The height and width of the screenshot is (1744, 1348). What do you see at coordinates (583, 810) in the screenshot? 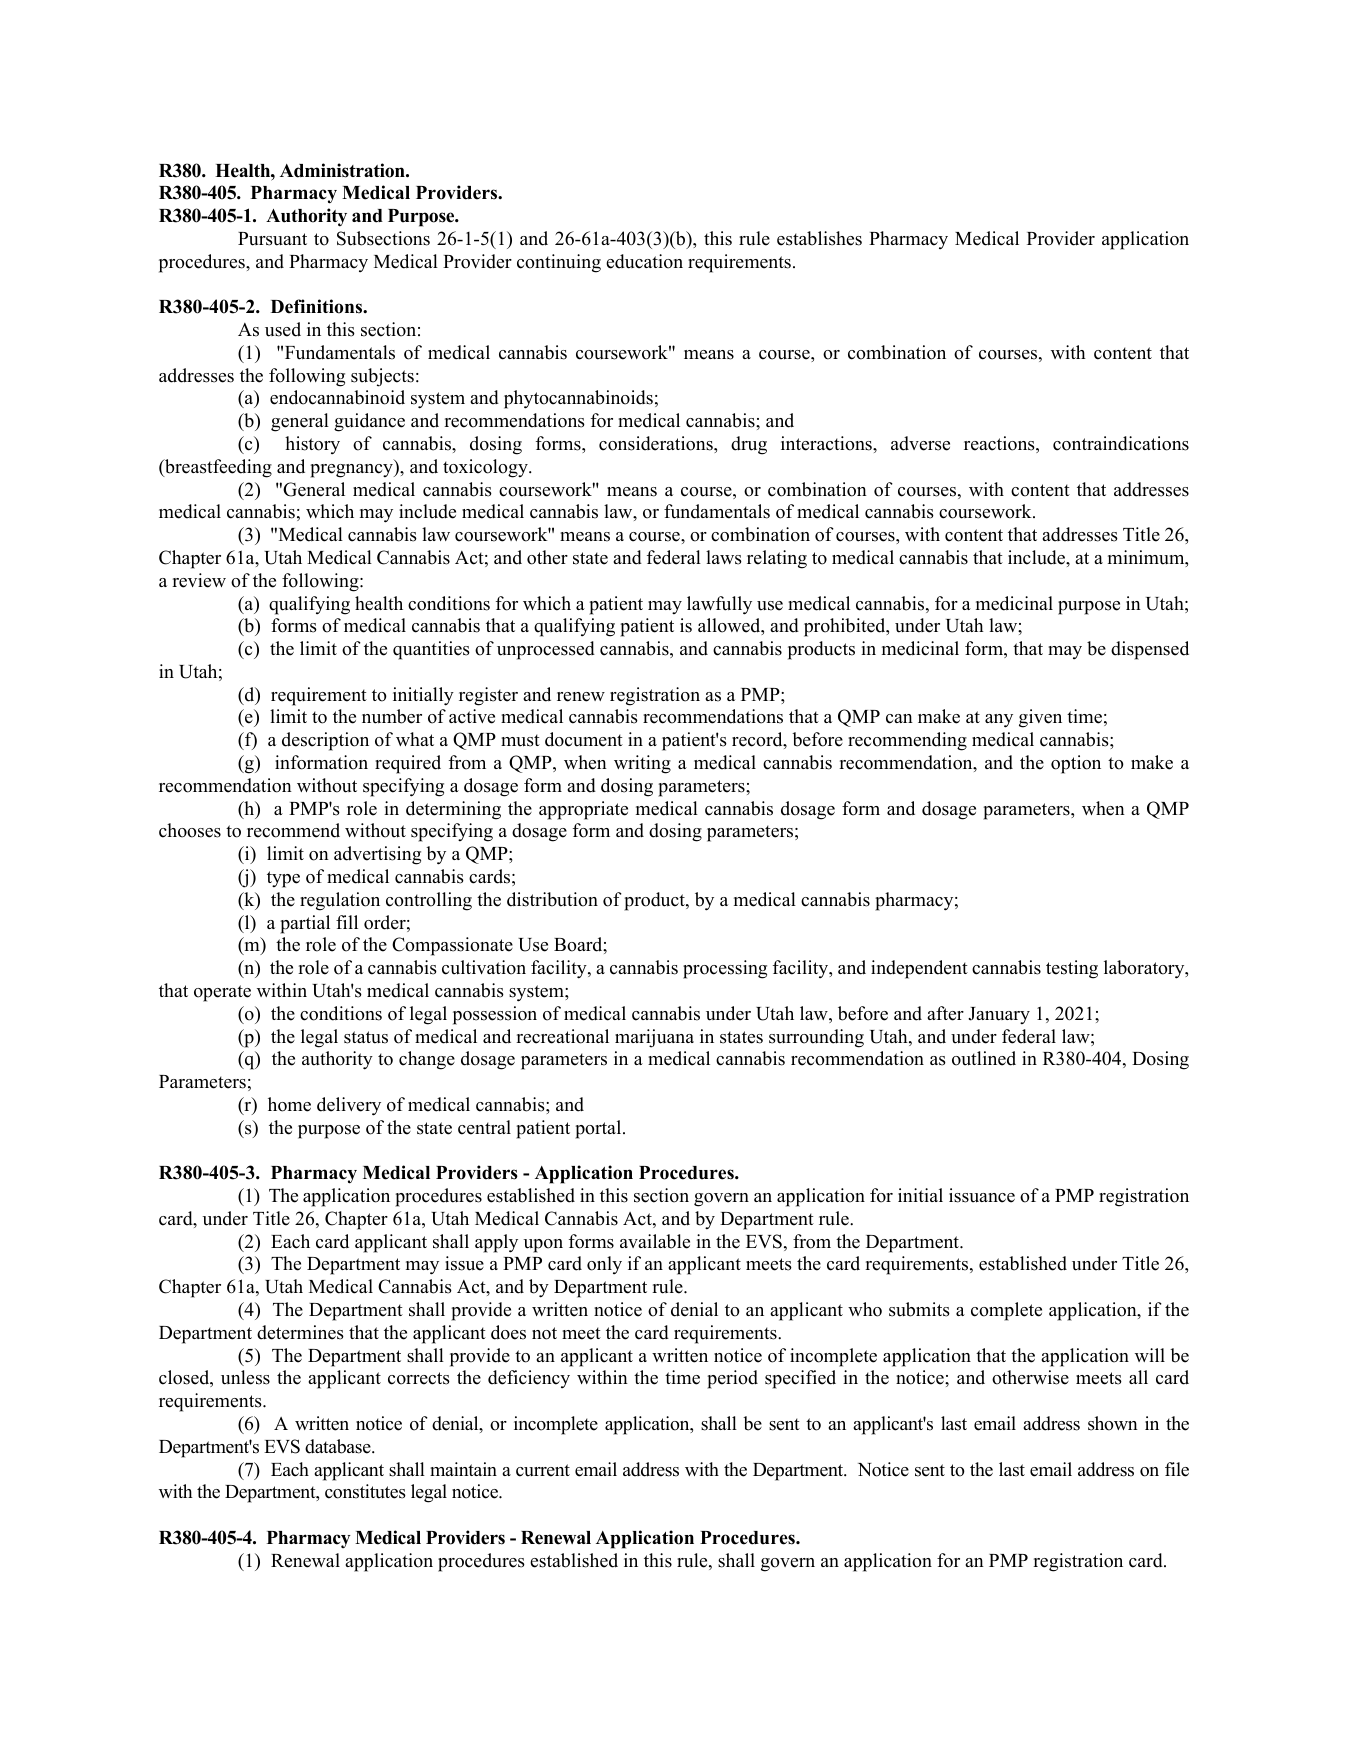
I see `appropriate` at bounding box center [583, 810].
